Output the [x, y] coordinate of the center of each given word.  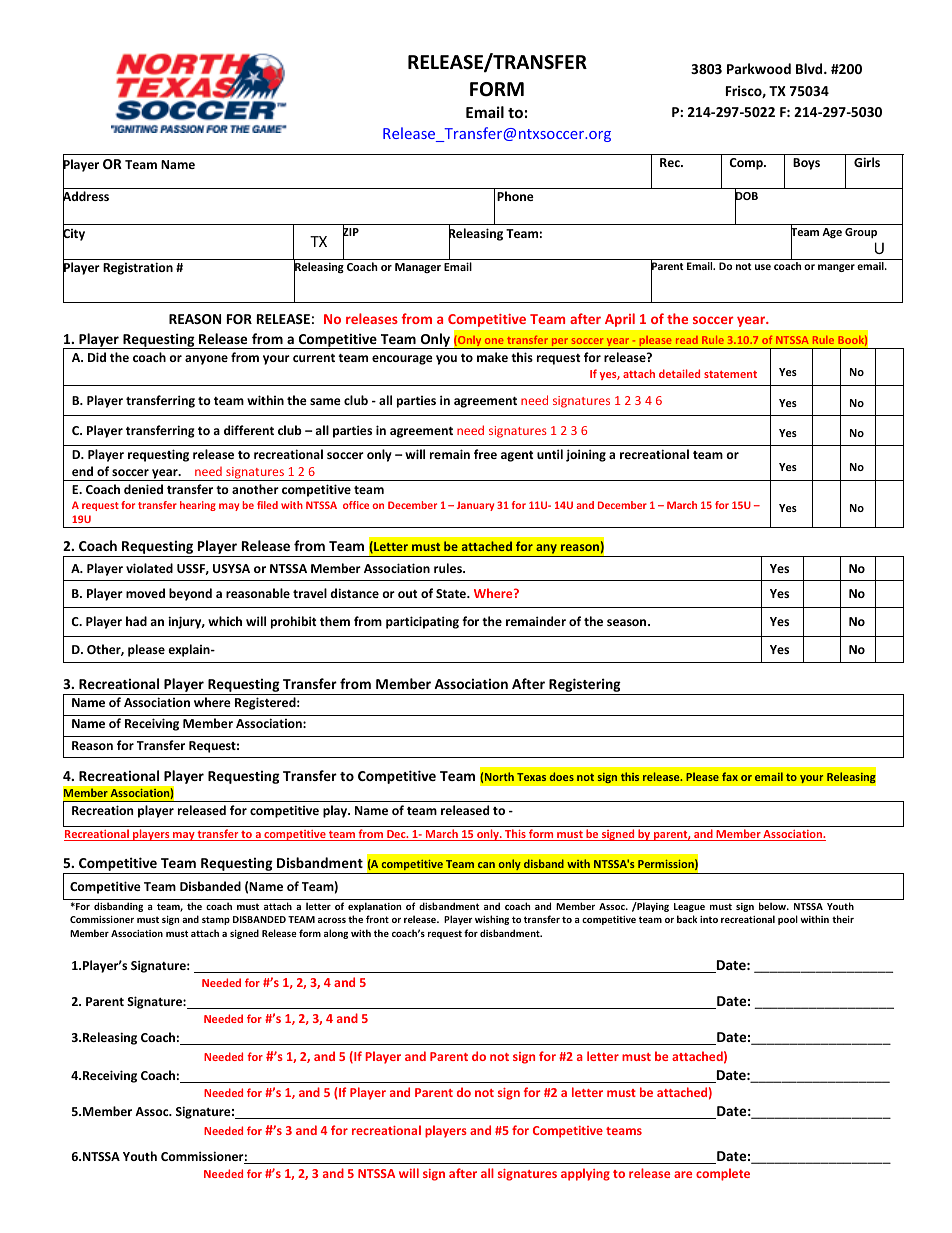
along [336, 934]
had [136, 621]
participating [422, 622]
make [492, 357]
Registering [585, 686]
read [687, 340]
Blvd [810, 68]
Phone [515, 196]
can [486, 865]
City [74, 235]
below [774, 906]
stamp [216, 920]
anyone [206, 360]
